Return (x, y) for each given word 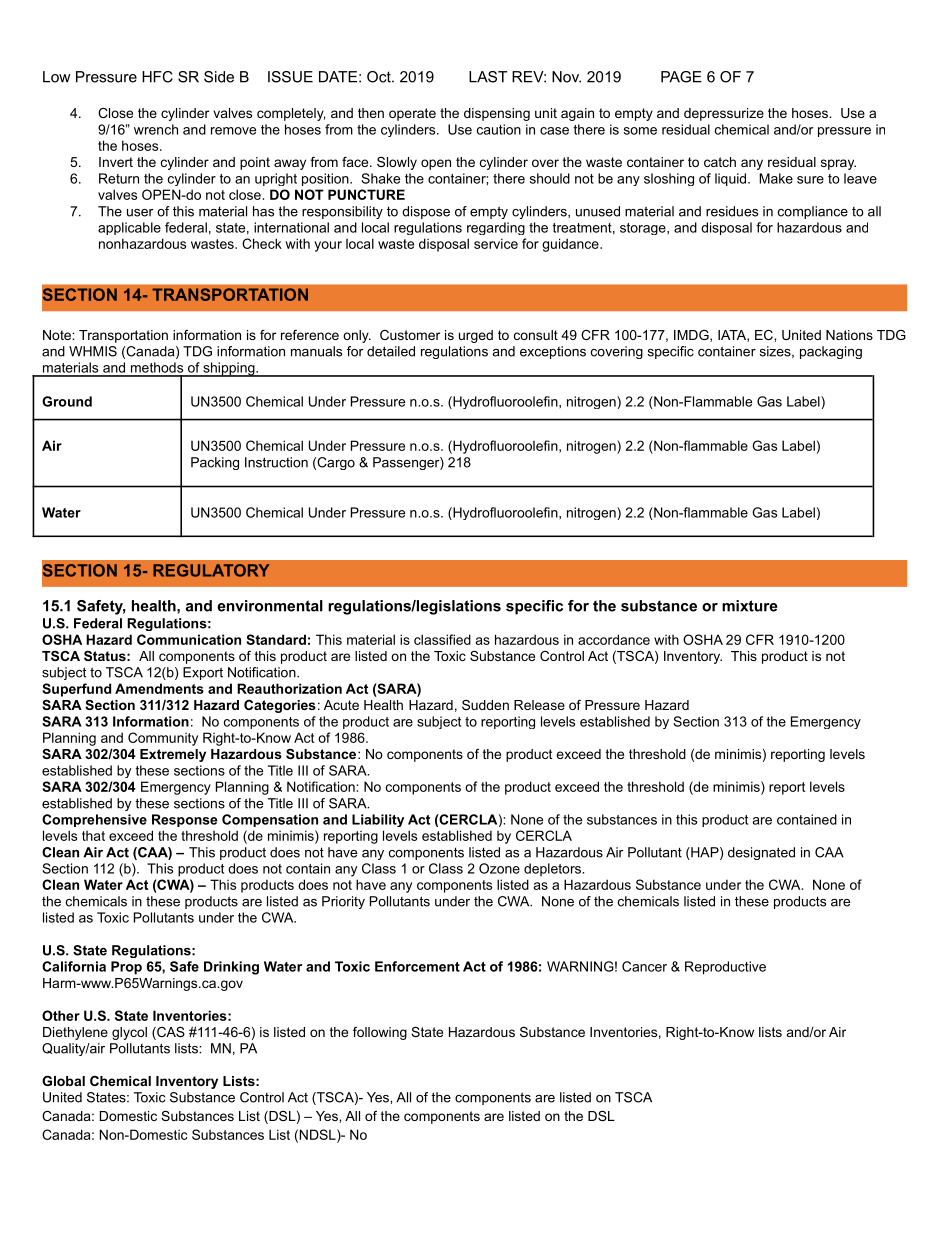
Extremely (173, 755)
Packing (215, 463)
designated (761, 853)
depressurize (724, 114)
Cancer (644, 966)
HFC (157, 77)
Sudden (485, 705)
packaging (831, 352)
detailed (391, 351)
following (380, 1033)
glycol (129, 1033)
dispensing (497, 114)
